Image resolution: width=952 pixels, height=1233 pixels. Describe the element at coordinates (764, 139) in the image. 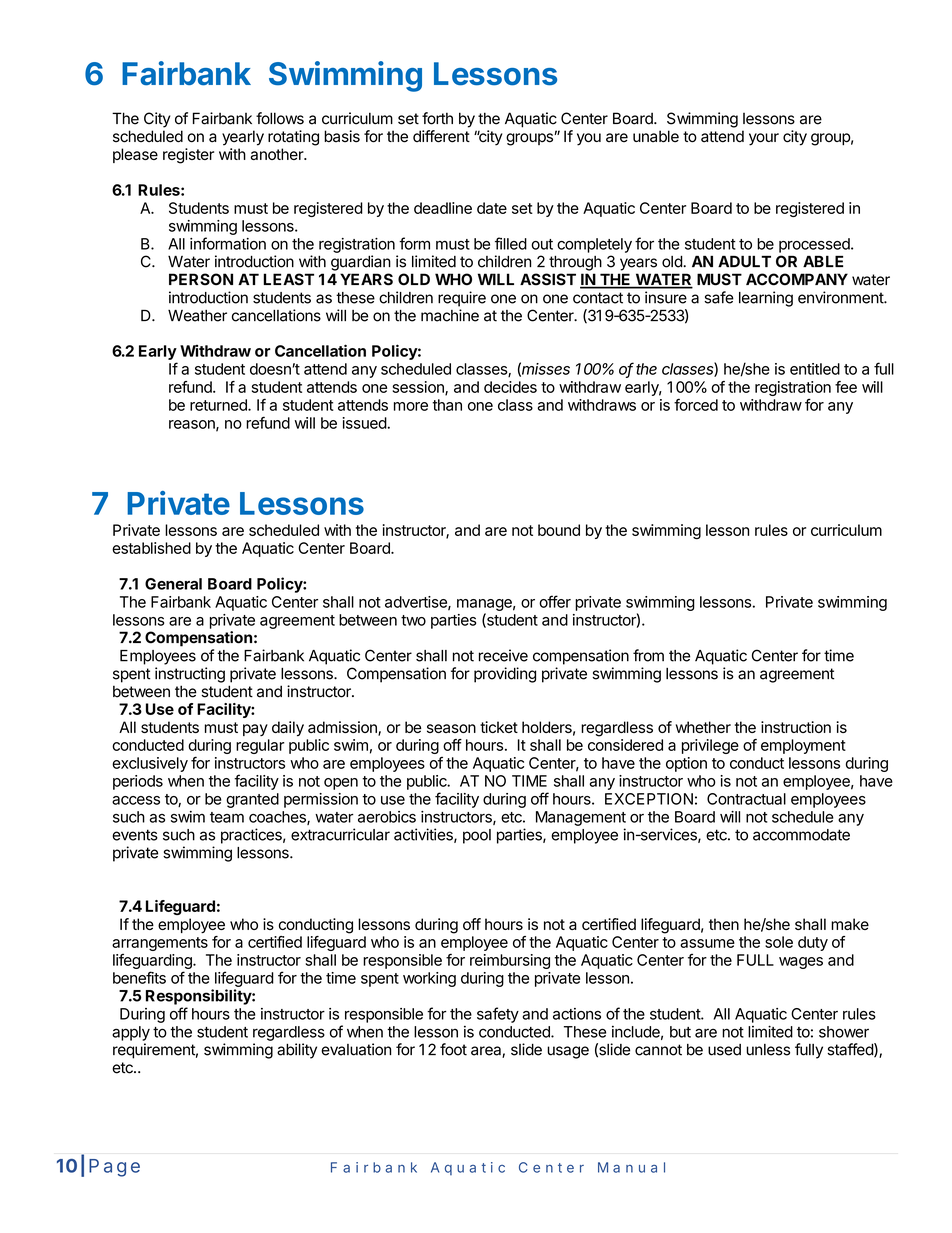

I see `your` at that location.
